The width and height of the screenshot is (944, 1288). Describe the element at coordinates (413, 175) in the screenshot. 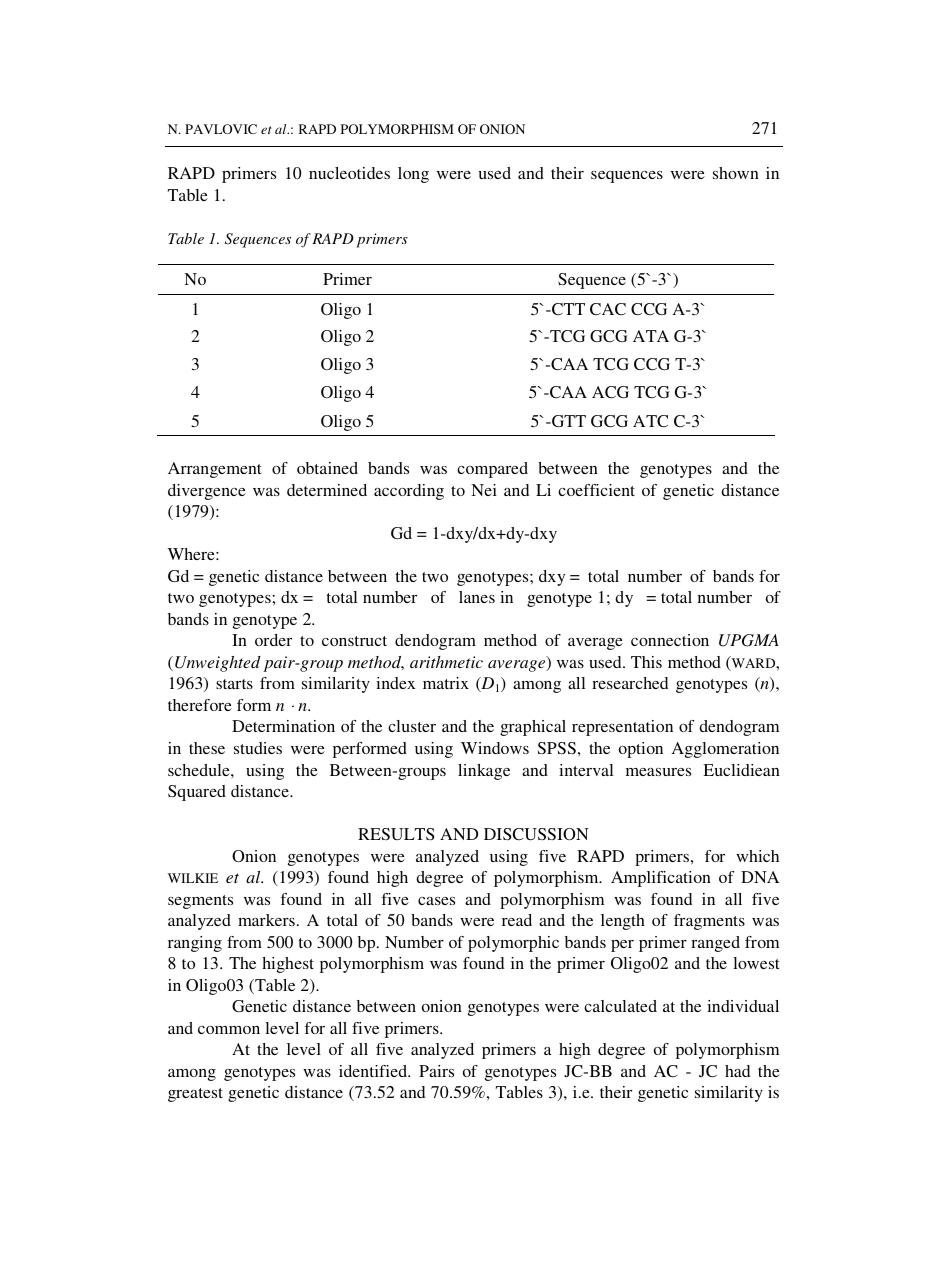

I see `long` at that location.
